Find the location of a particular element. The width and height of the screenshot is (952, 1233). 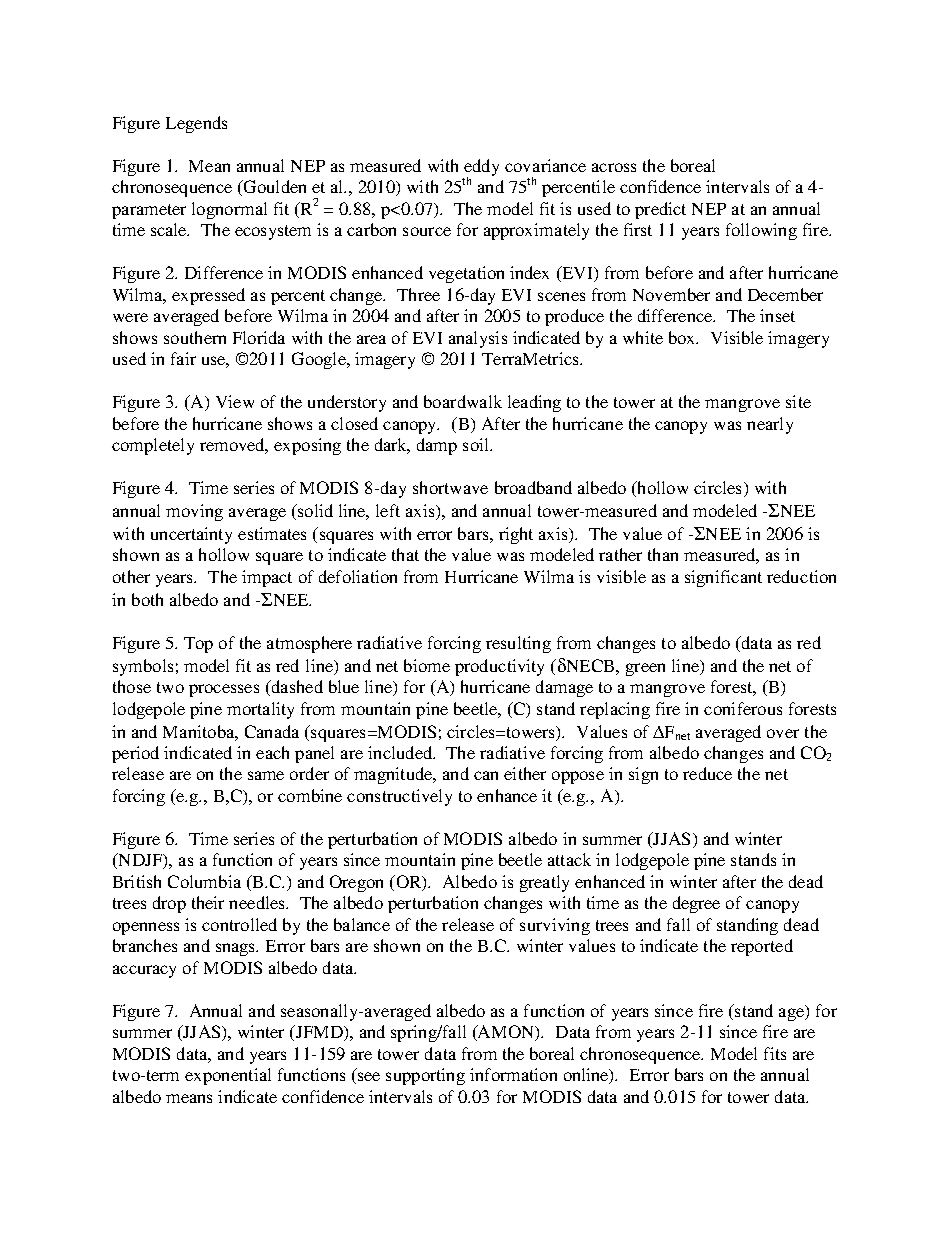

fair is located at coordinates (183, 358).
